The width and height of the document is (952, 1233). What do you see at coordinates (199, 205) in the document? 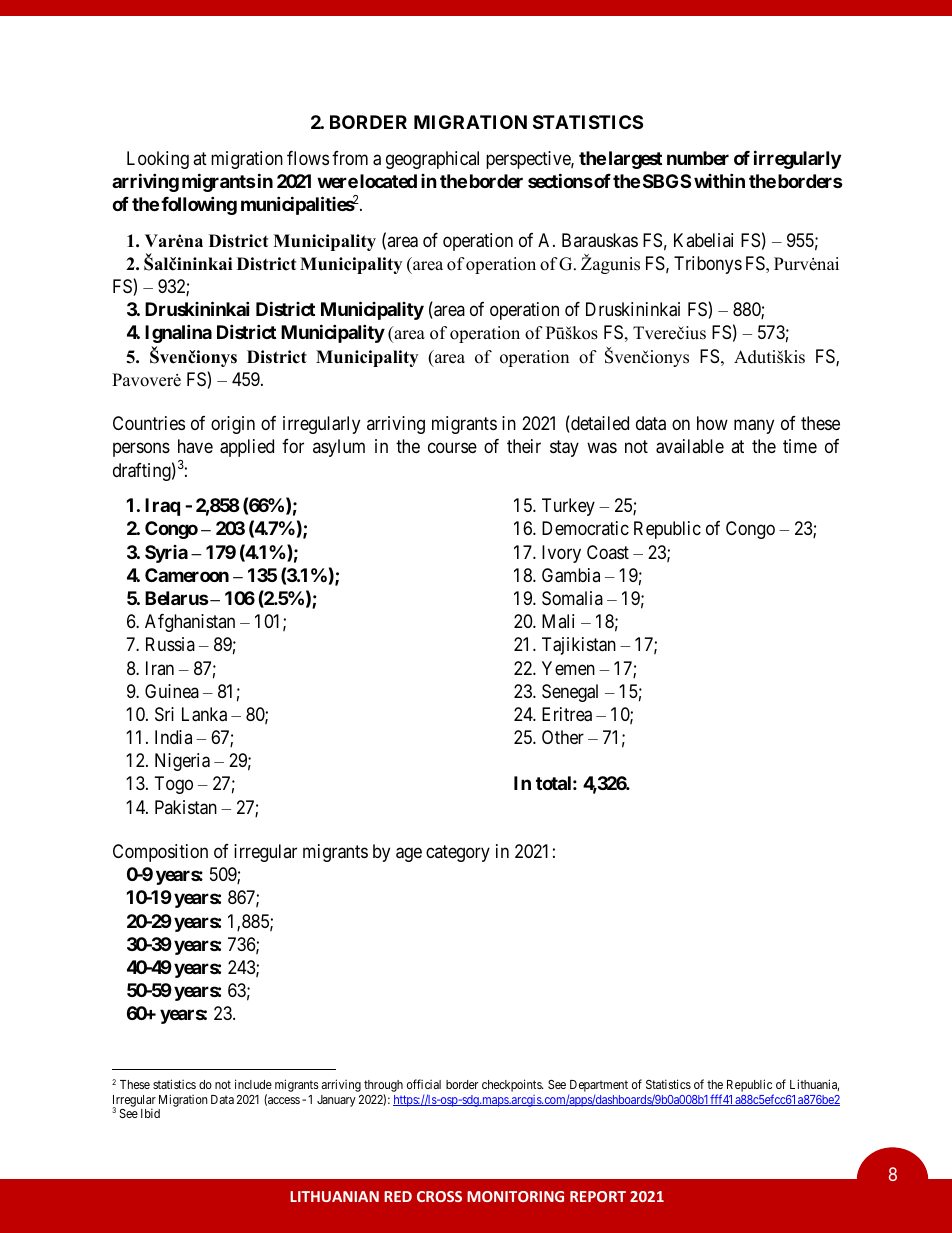
I see `following` at bounding box center [199, 205].
